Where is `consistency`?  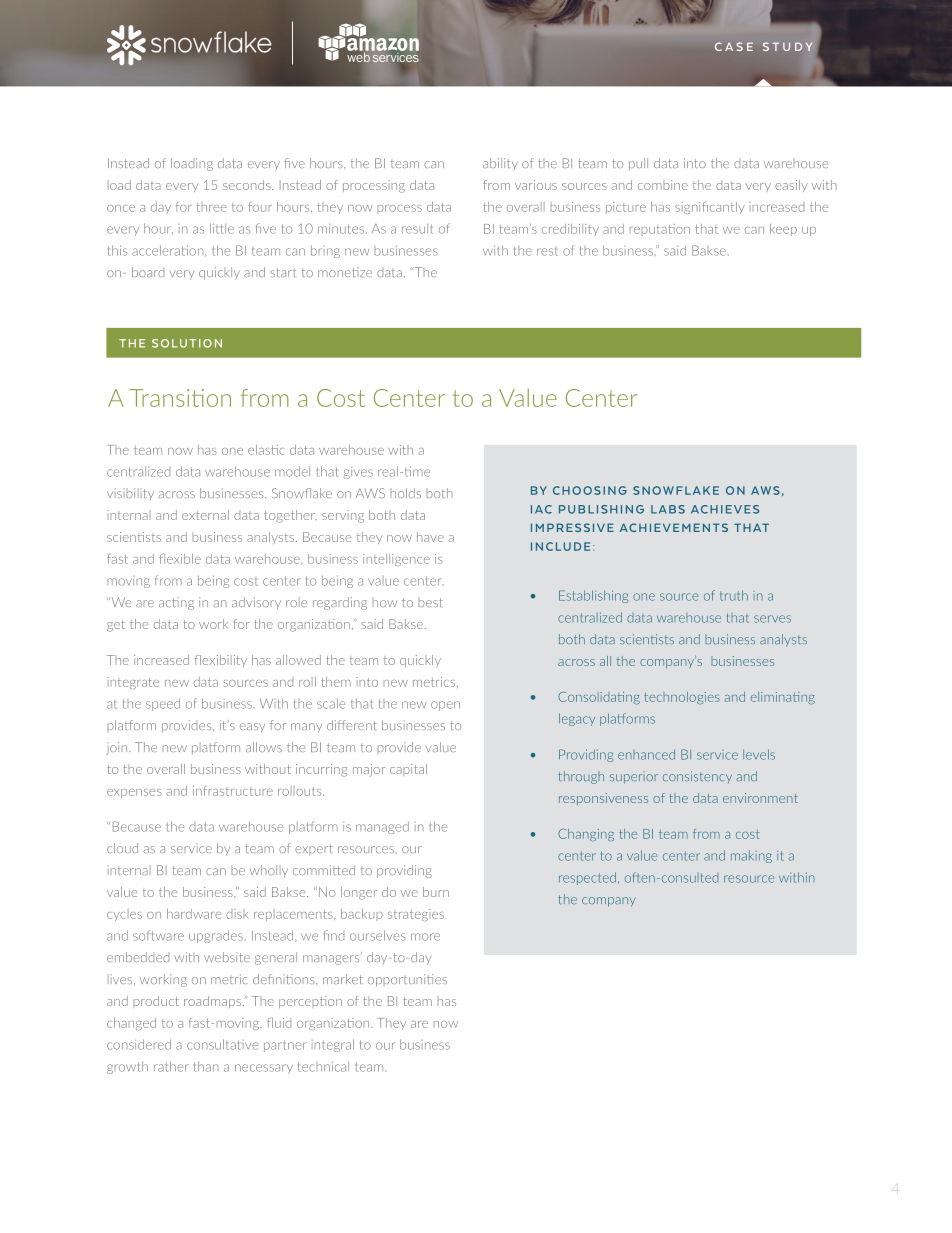
consistency is located at coordinates (697, 777).
